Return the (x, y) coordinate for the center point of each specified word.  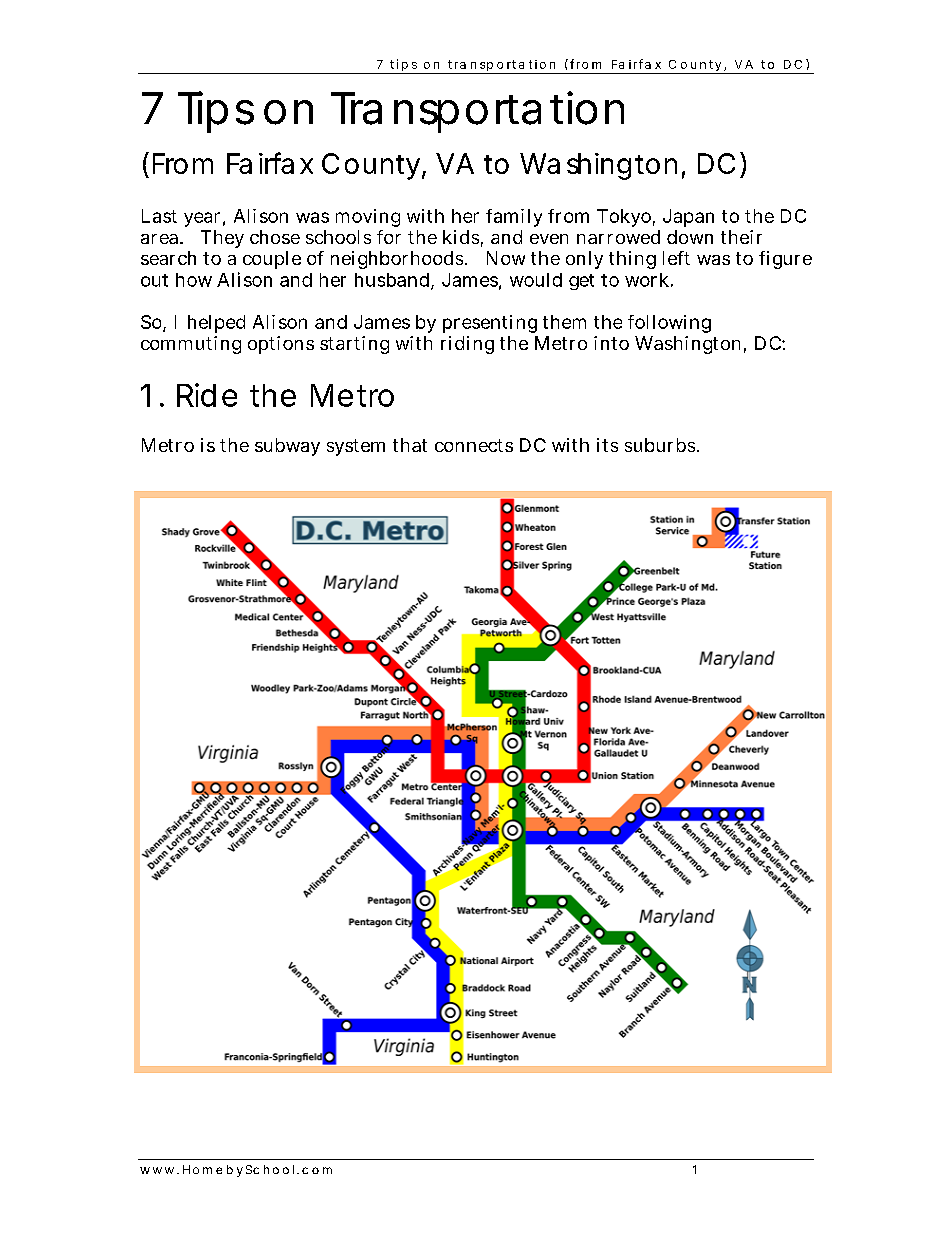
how (194, 280)
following (669, 324)
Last (159, 216)
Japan (688, 218)
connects (474, 445)
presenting (490, 324)
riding (467, 345)
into (611, 343)
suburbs (661, 445)
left (676, 258)
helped (216, 324)
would (536, 280)
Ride (207, 395)
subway (287, 447)
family (514, 218)
